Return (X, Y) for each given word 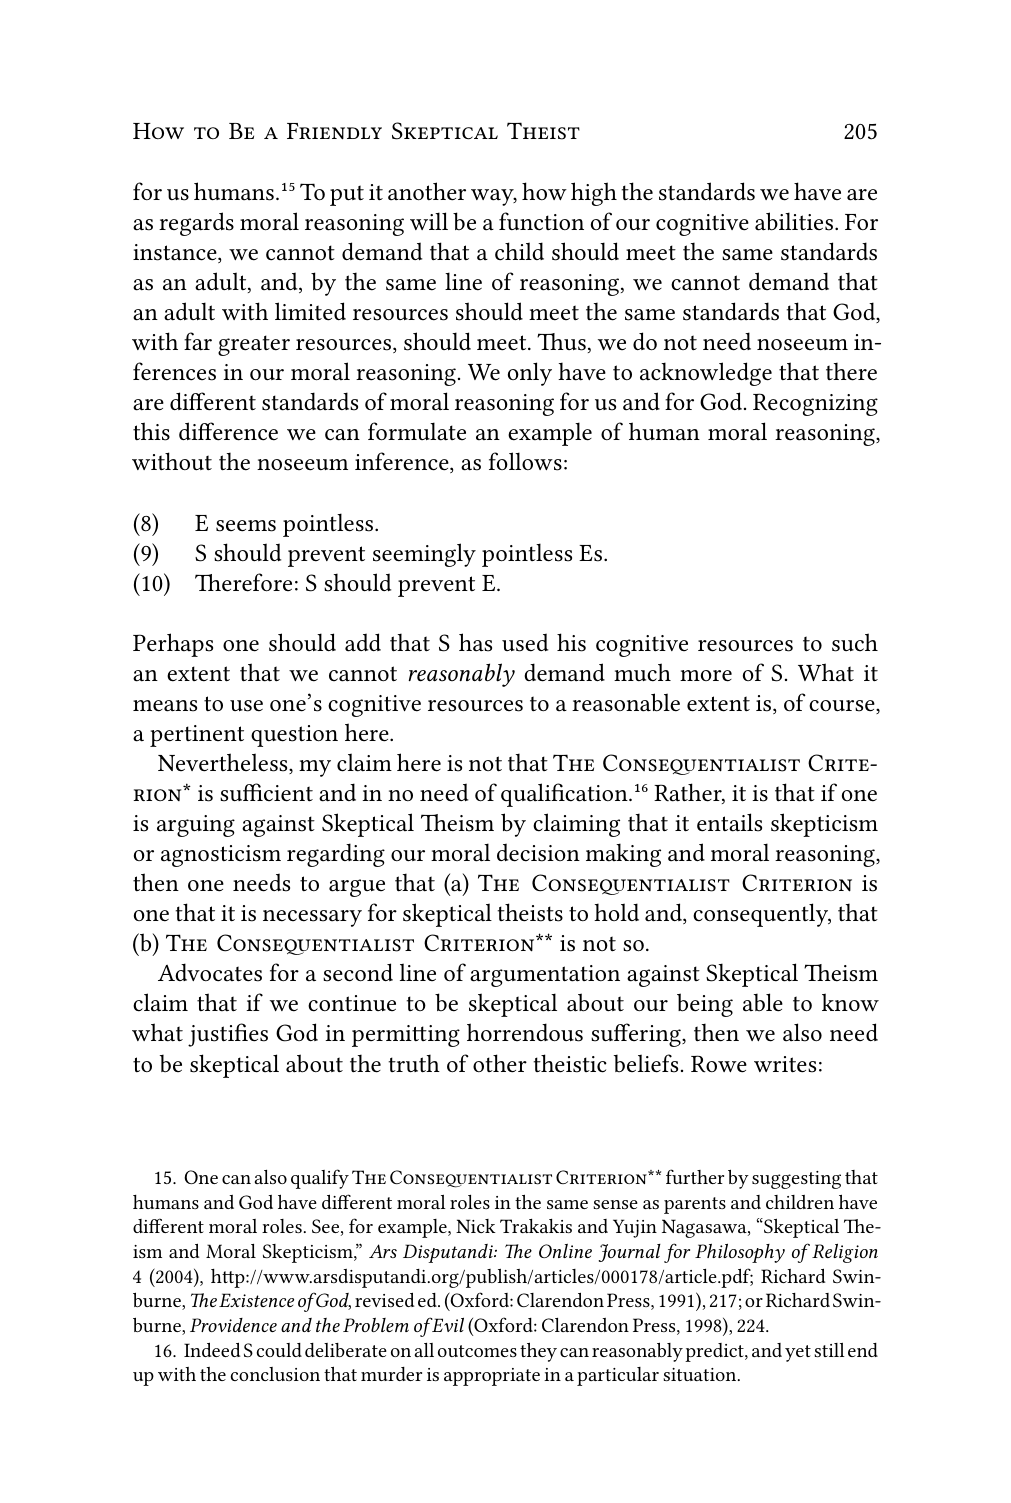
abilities (794, 221)
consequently (762, 915)
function (541, 221)
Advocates (210, 972)
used (525, 642)
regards (196, 224)
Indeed (212, 1349)
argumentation (545, 976)
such (855, 642)
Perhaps (173, 645)
